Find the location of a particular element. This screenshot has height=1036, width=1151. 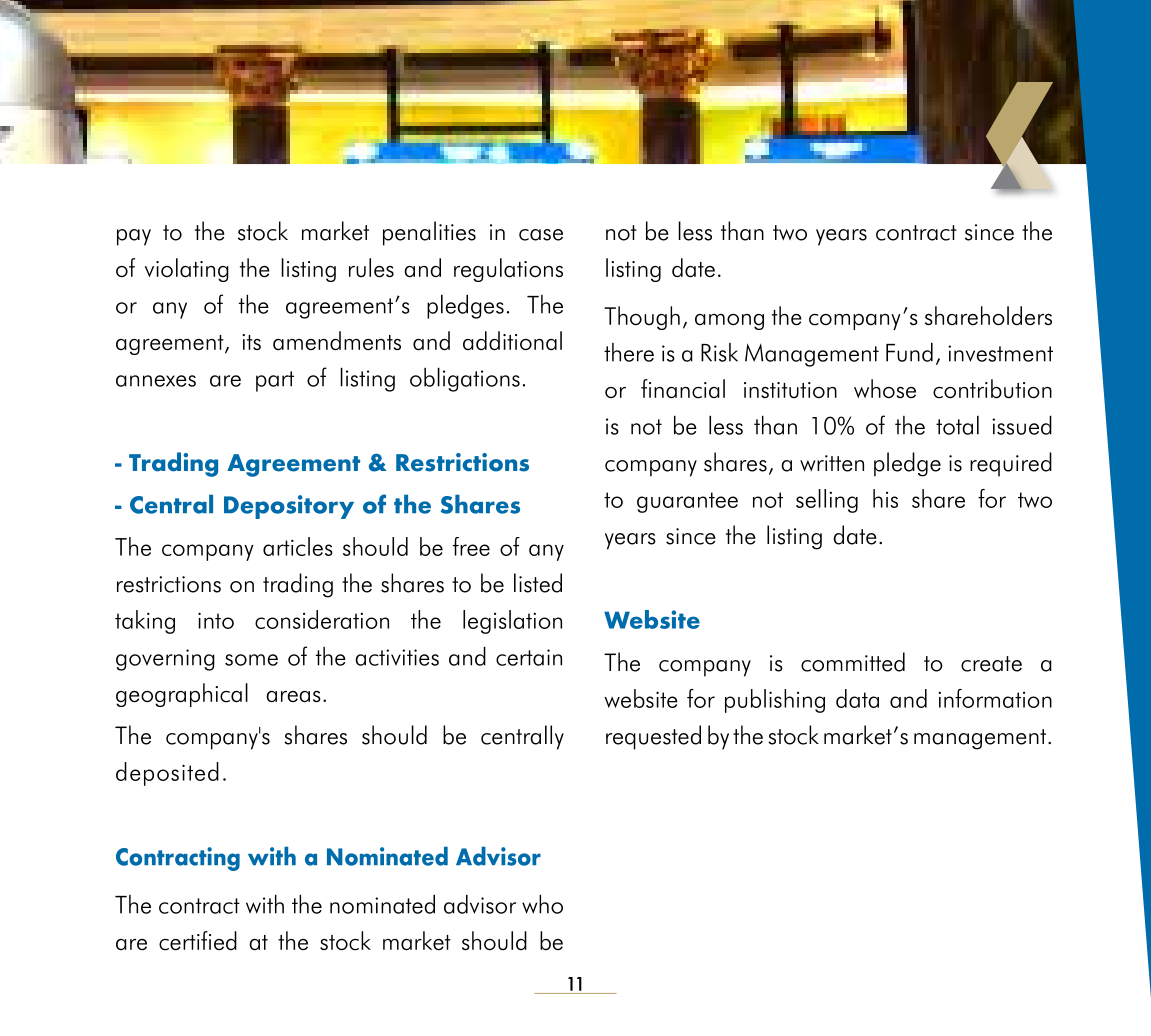

case is located at coordinates (541, 235).
